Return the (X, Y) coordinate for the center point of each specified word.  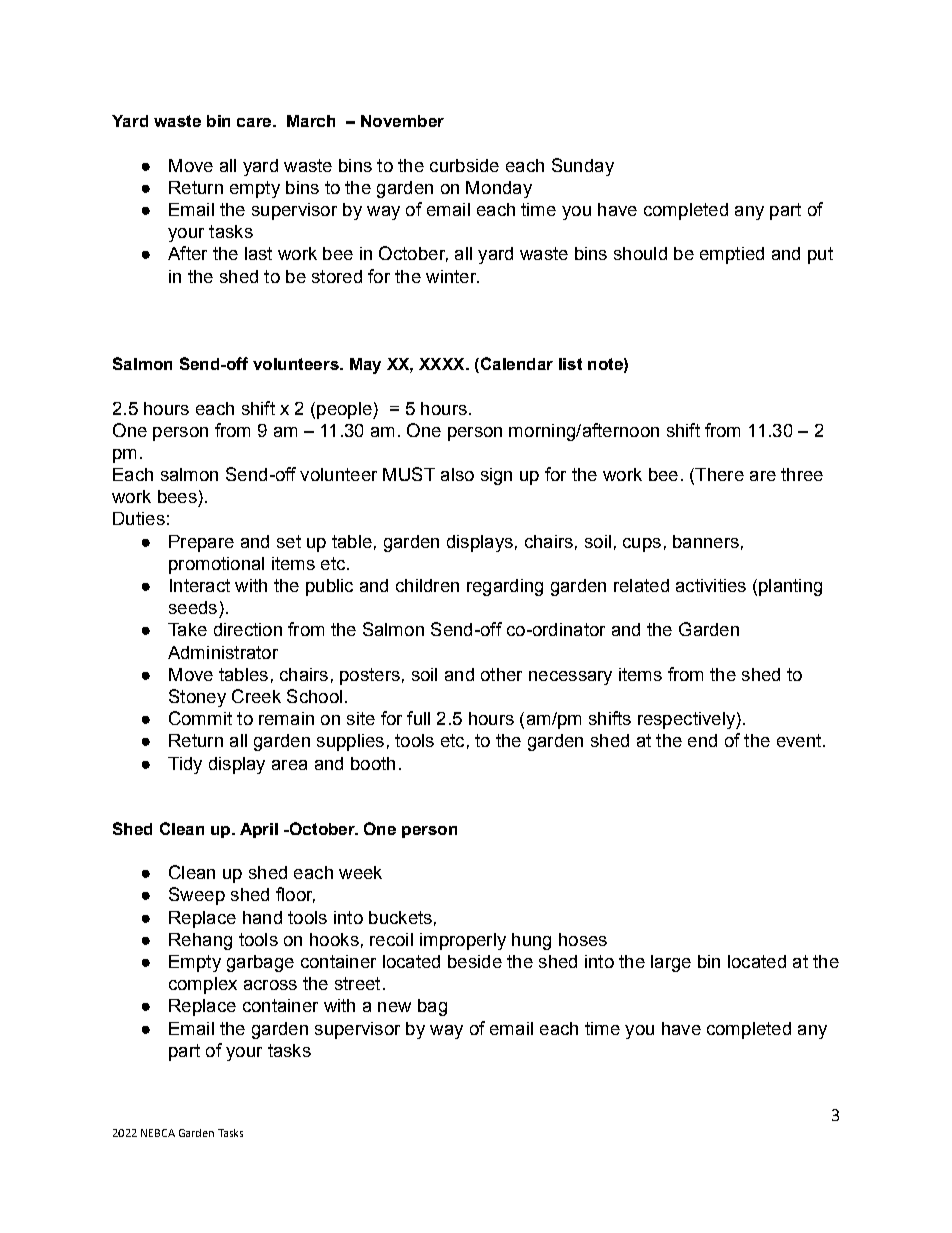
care (255, 122)
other (501, 674)
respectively (687, 720)
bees (177, 496)
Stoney (197, 698)
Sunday (583, 167)
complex (203, 985)
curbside (464, 165)
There (718, 476)
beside (475, 961)
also (457, 474)
